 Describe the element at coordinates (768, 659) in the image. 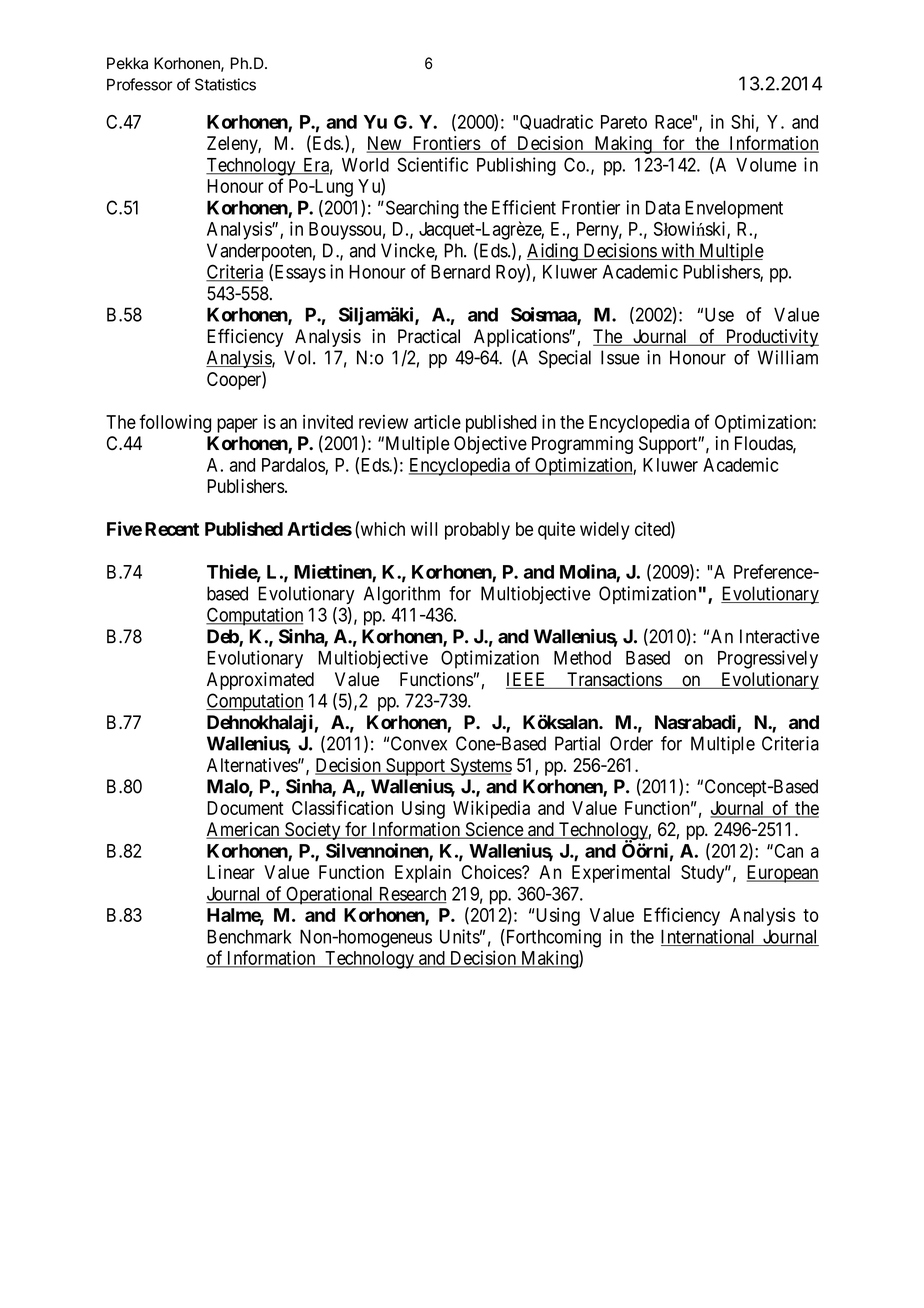

I see `Progressively` at that location.
